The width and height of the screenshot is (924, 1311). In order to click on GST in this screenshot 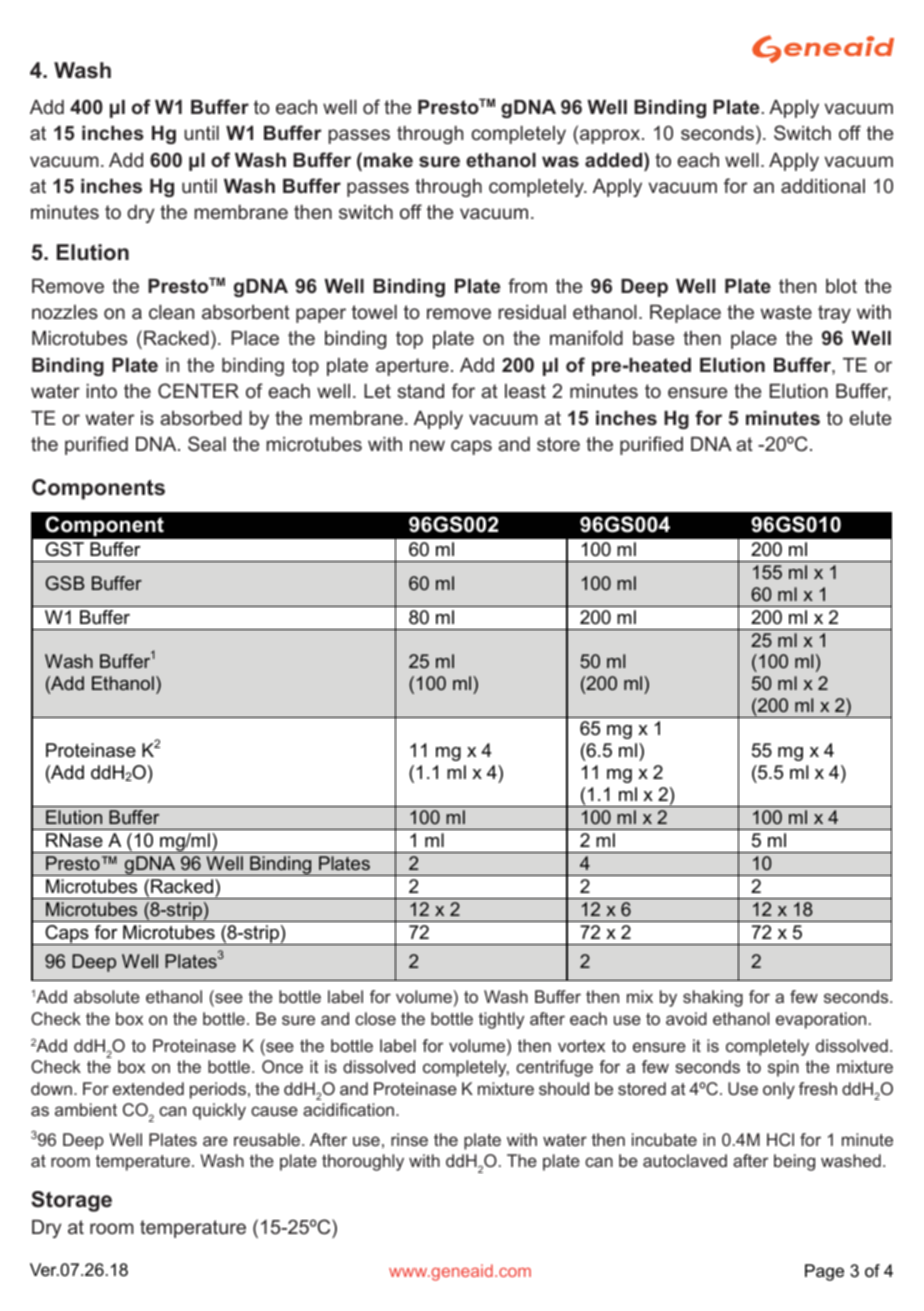, I will do `click(64, 549)`.
